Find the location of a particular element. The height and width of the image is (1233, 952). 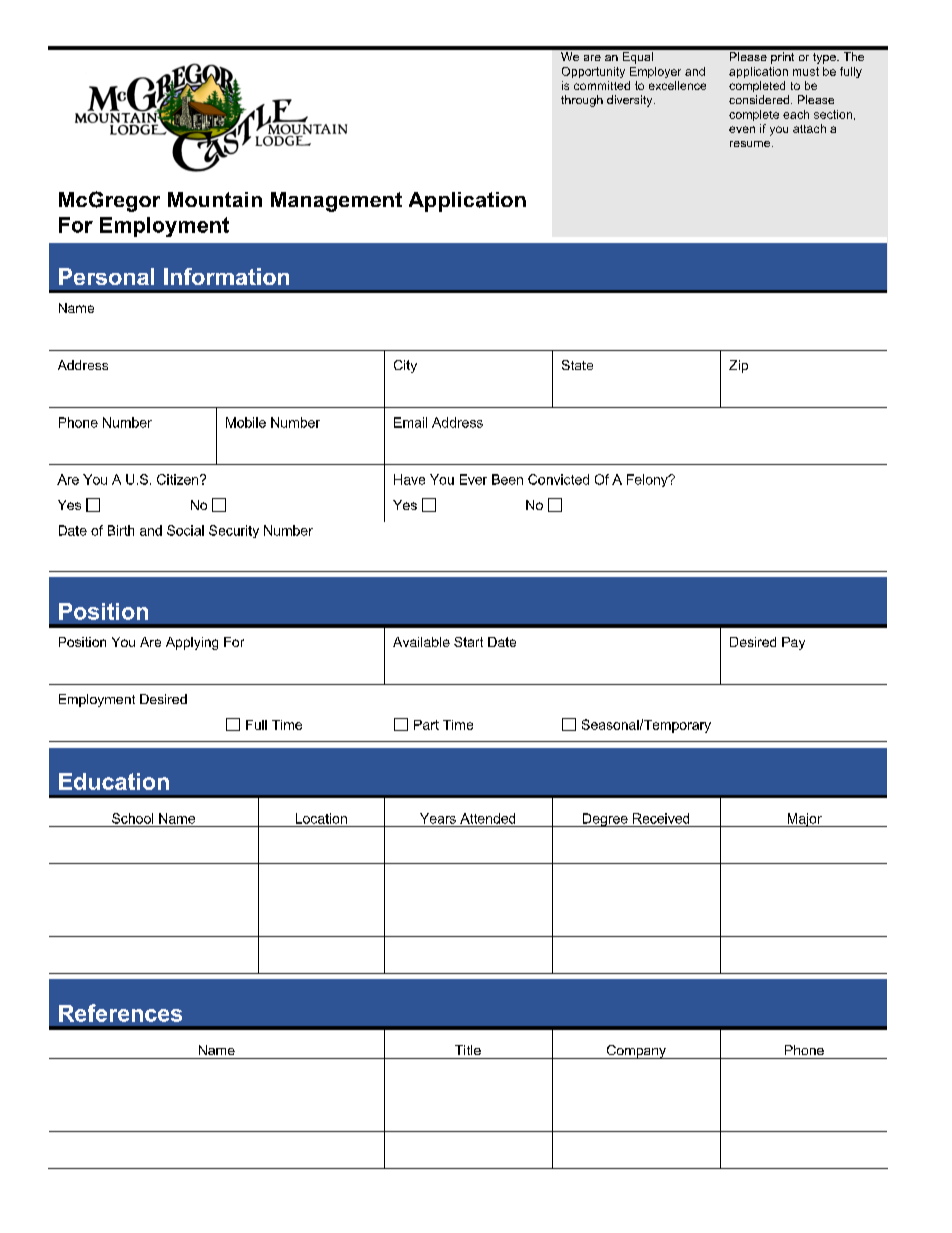

Attended is located at coordinates (487, 818).
